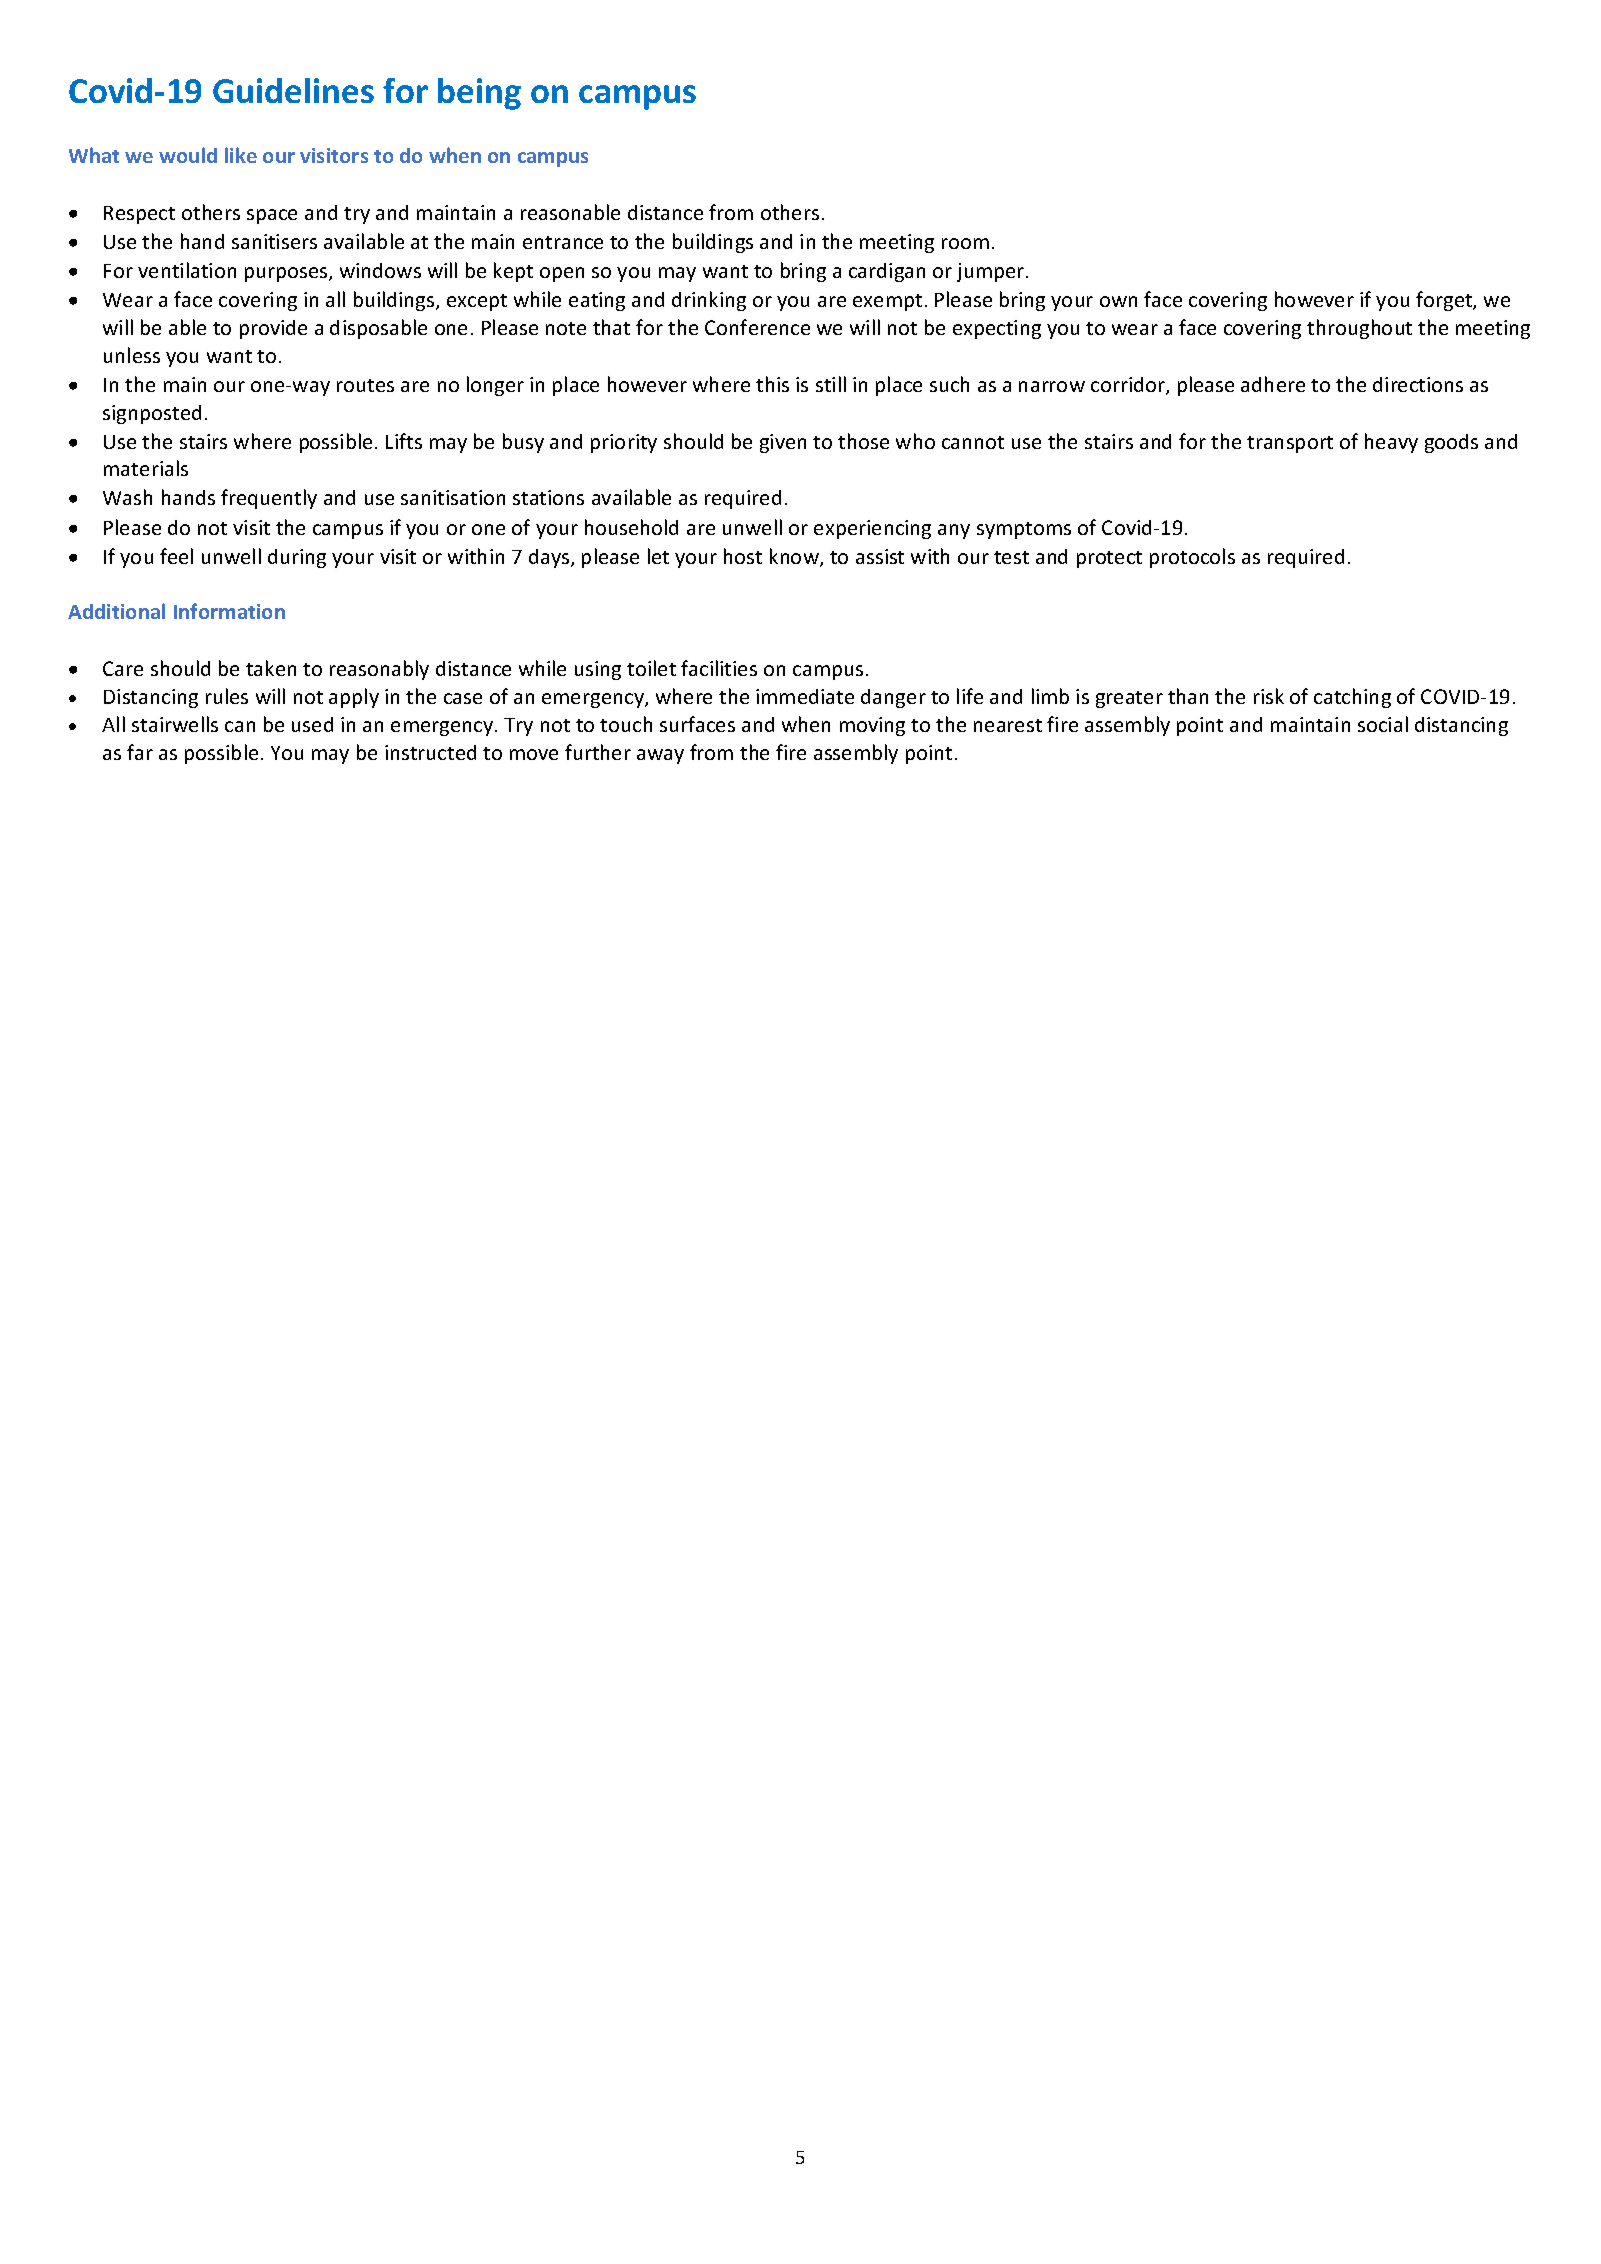  Describe the element at coordinates (404, 441) in the image. I see `Lifts` at that location.
